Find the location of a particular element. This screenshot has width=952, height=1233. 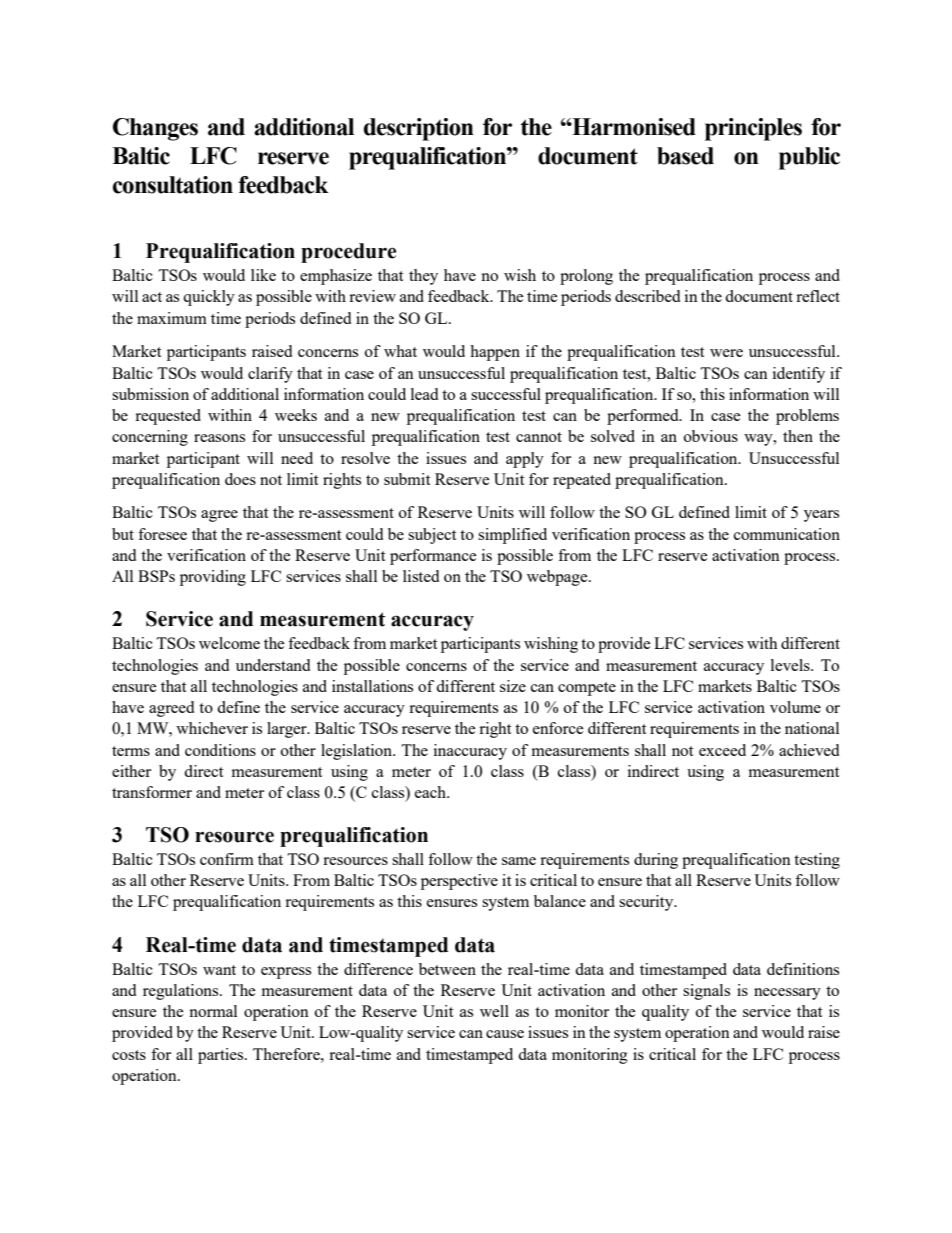

consultation is located at coordinates (173, 185).
